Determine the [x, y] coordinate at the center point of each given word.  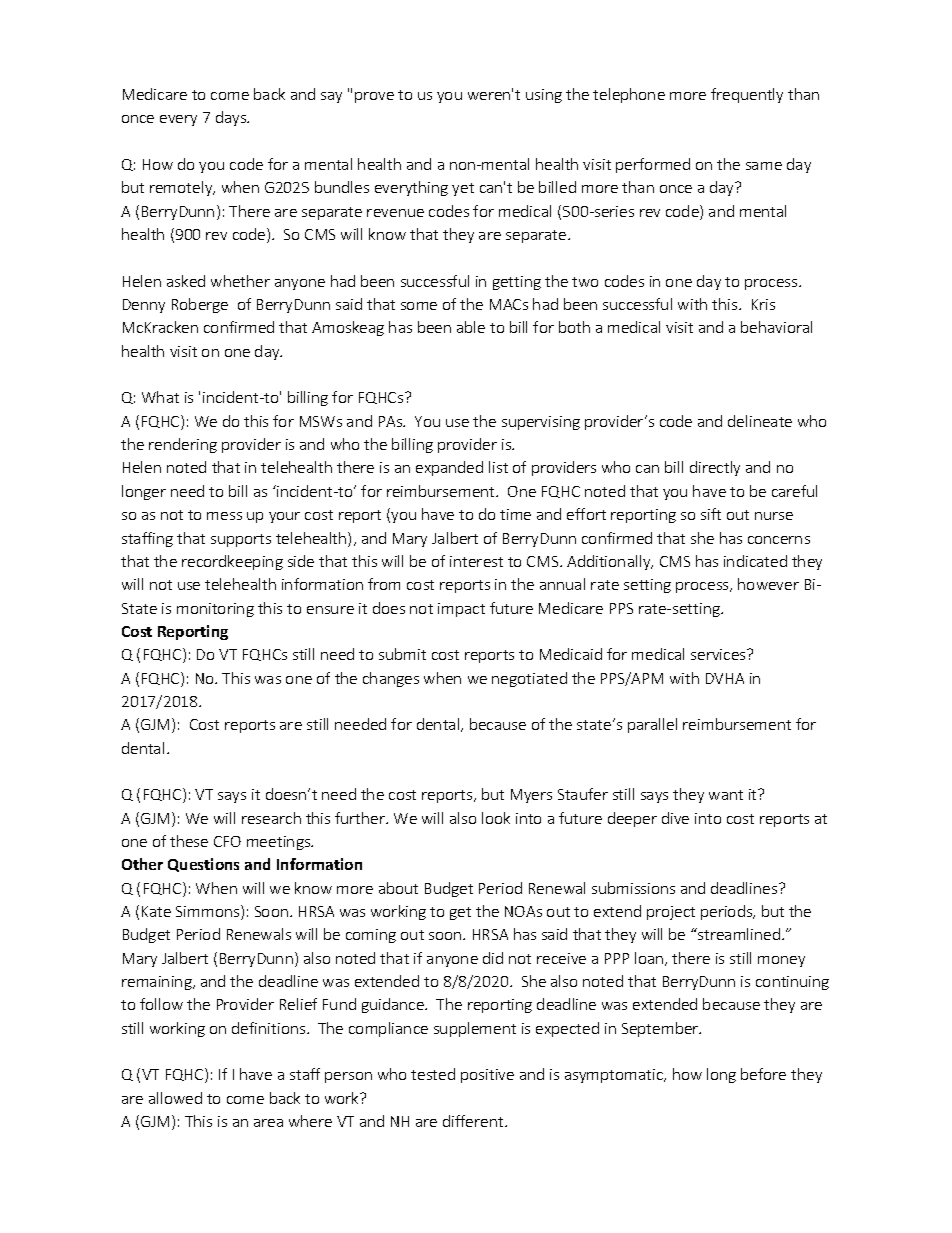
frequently [747, 95]
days [232, 118]
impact [461, 610]
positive [487, 1076]
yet [463, 189]
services [719, 654]
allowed [175, 1098]
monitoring [215, 610]
